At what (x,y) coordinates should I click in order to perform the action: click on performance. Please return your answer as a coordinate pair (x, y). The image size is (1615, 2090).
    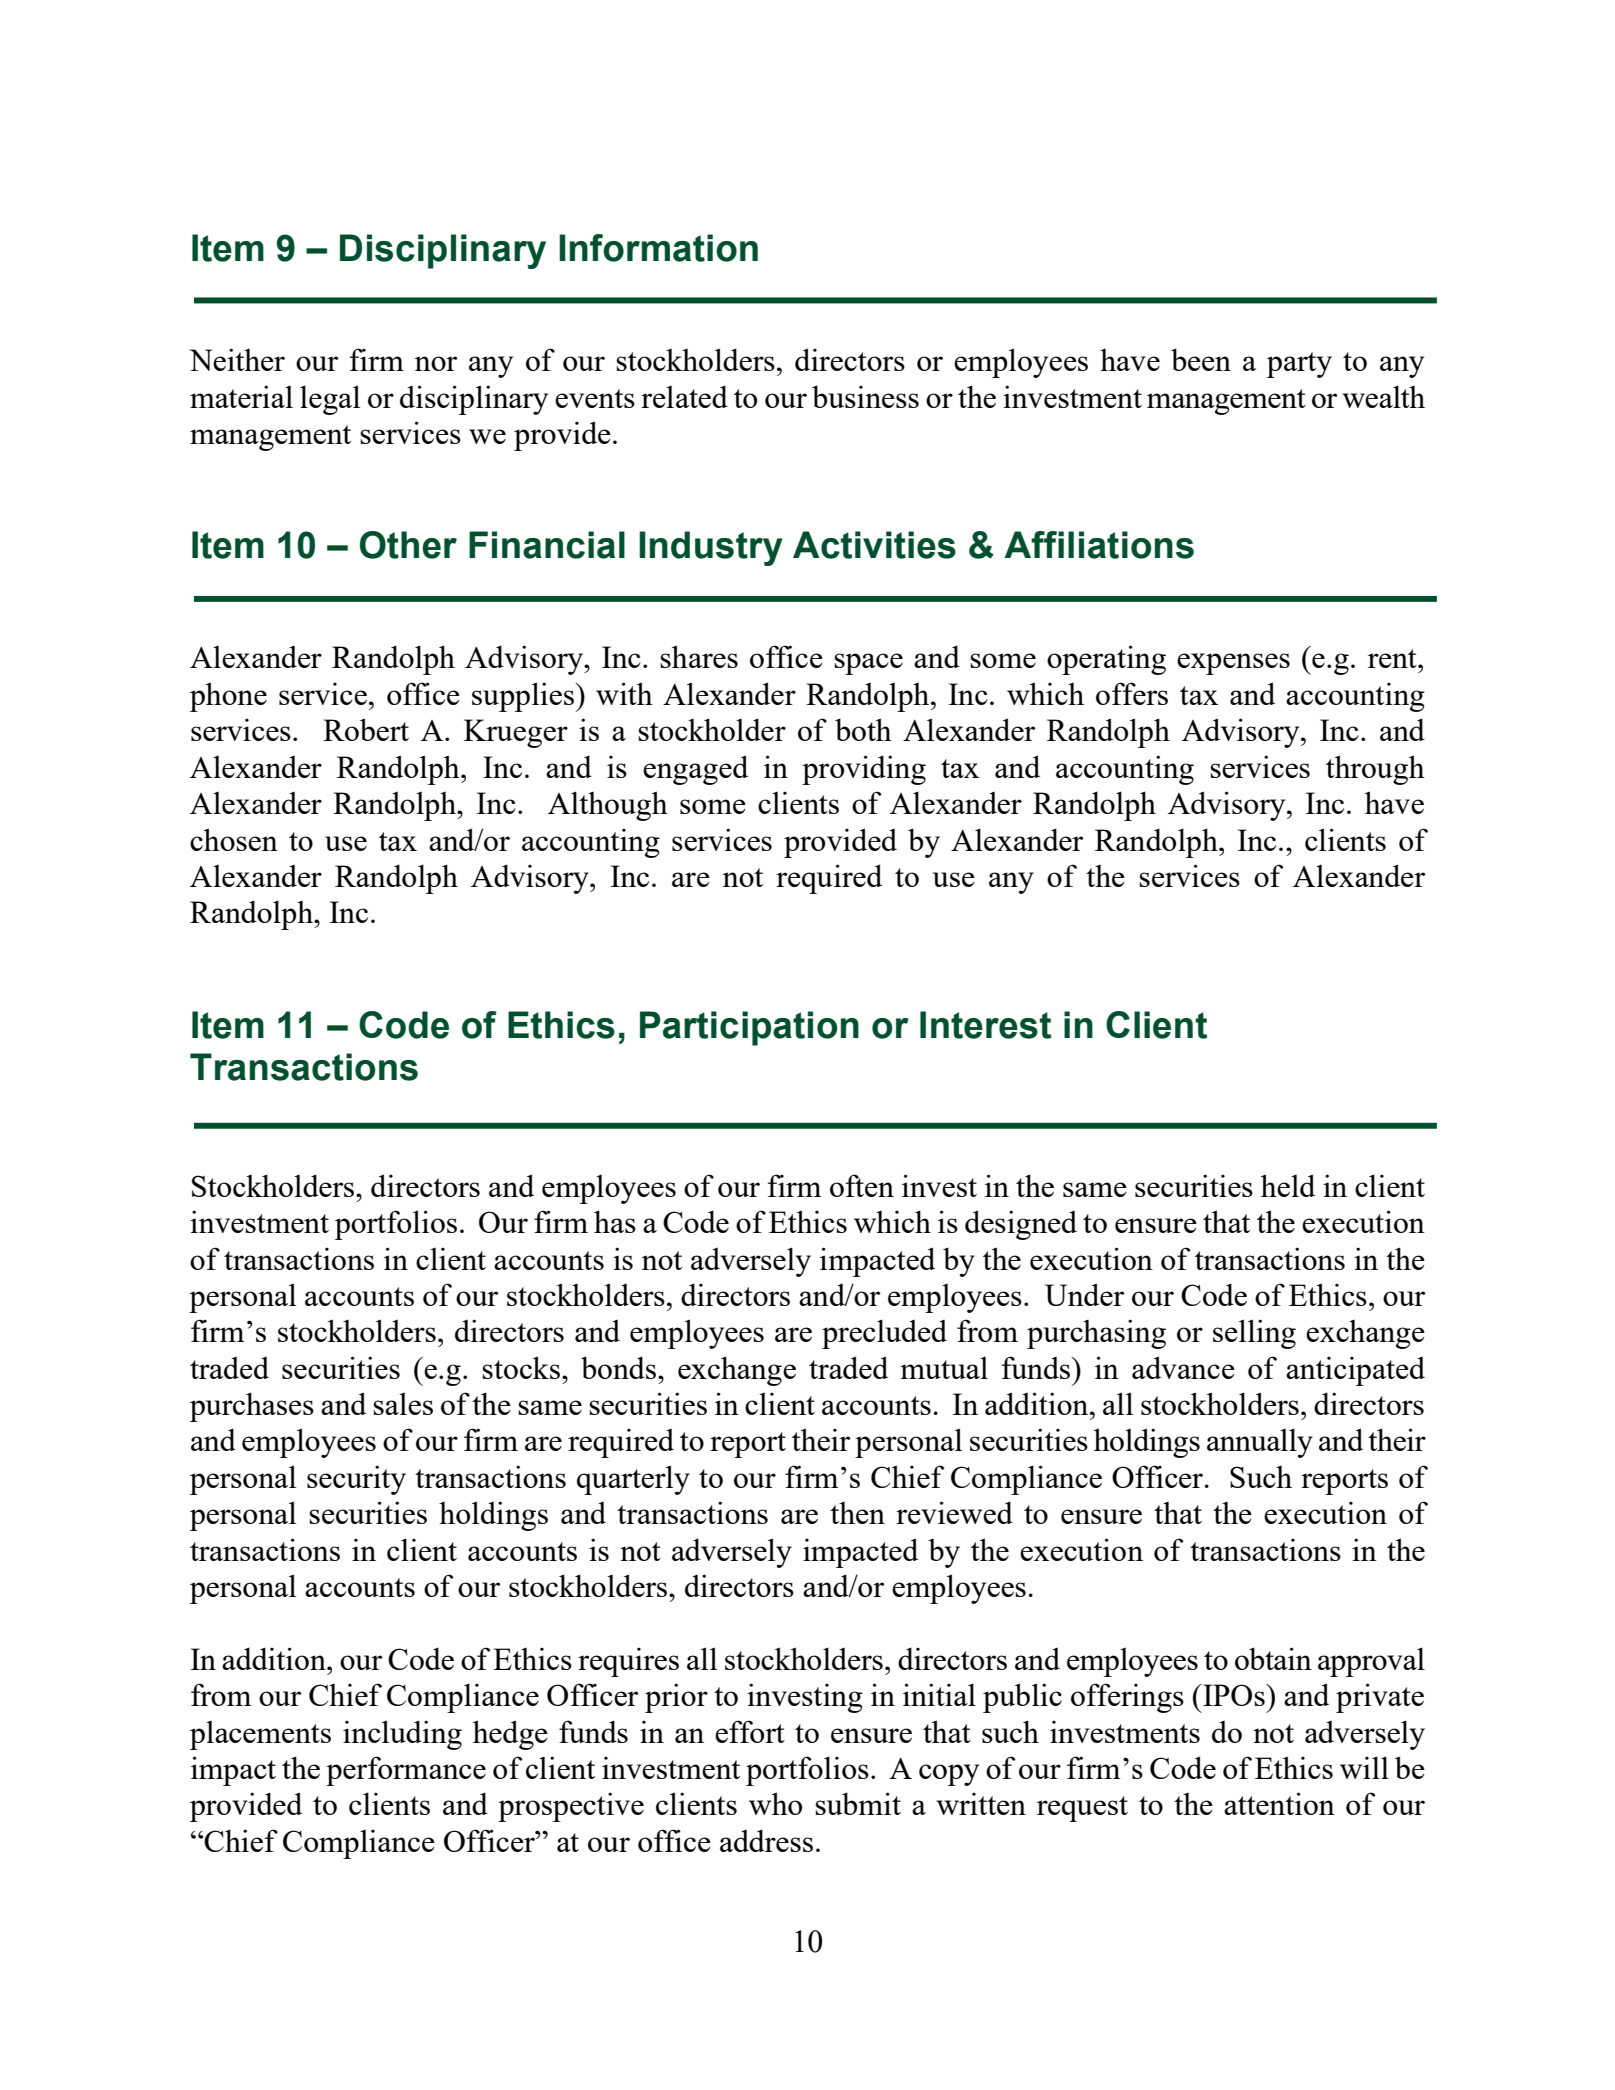
    Looking at the image, I should click on (406, 1771).
